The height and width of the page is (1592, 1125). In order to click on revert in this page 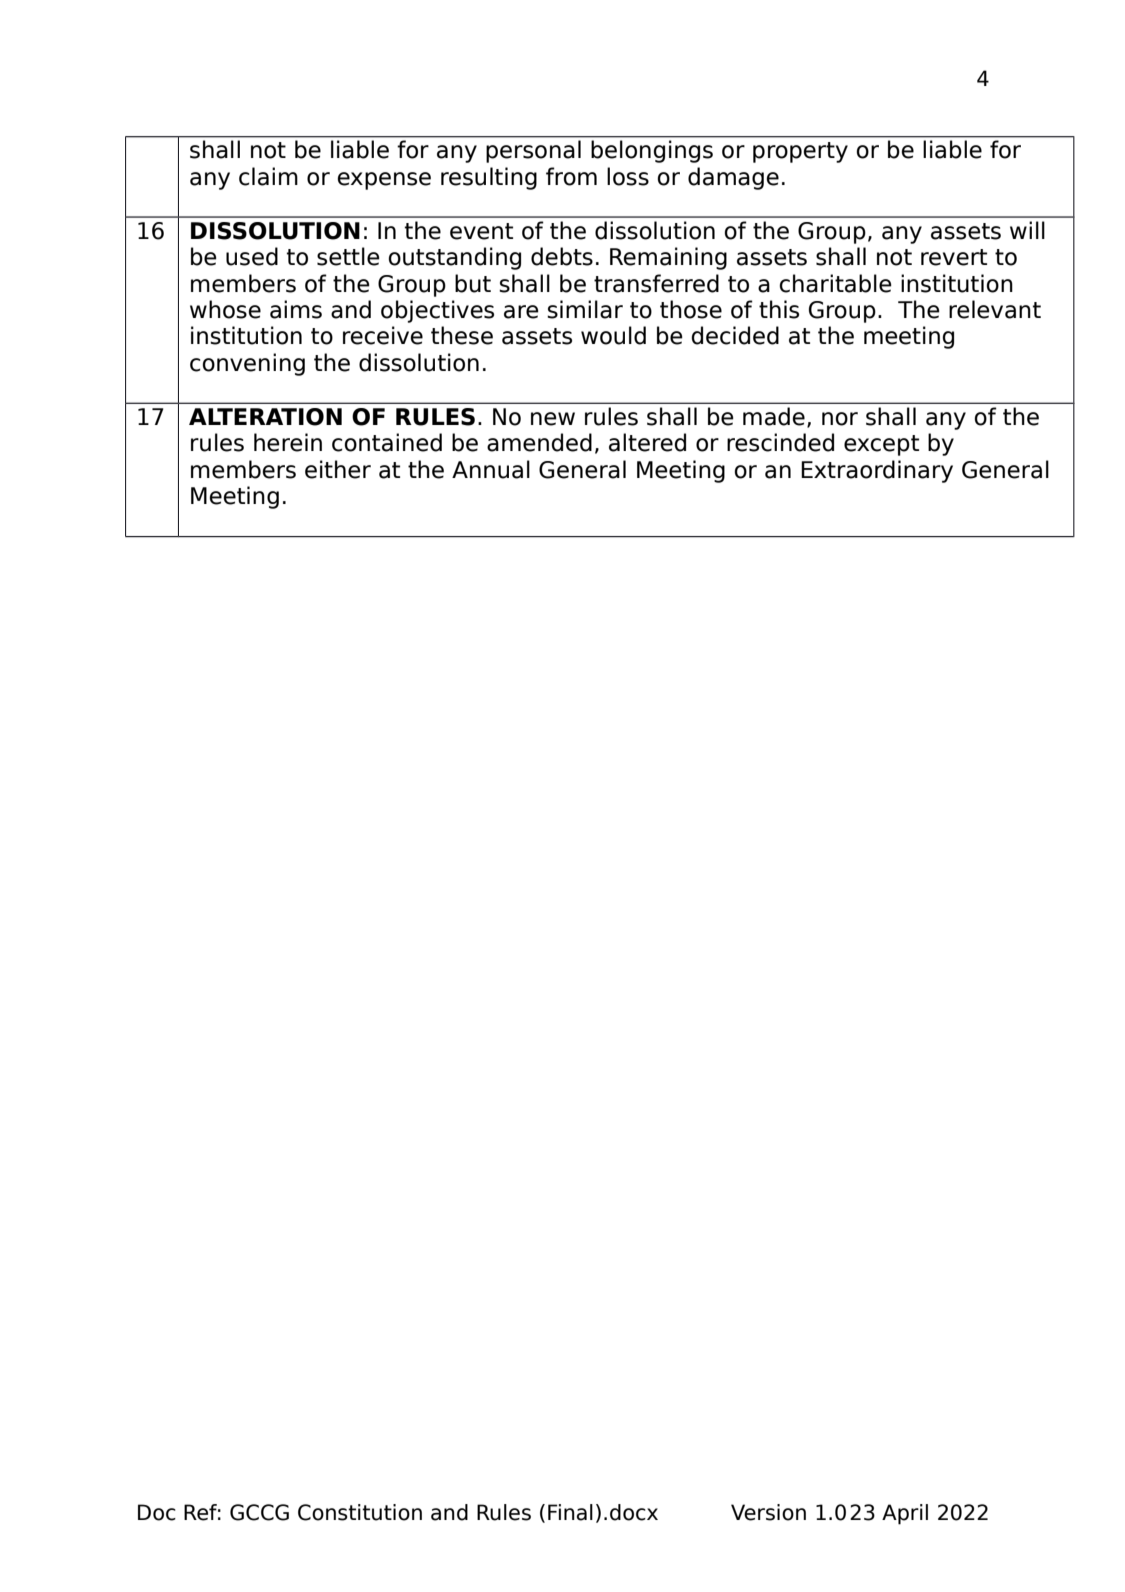, I will do `click(954, 257)`.
